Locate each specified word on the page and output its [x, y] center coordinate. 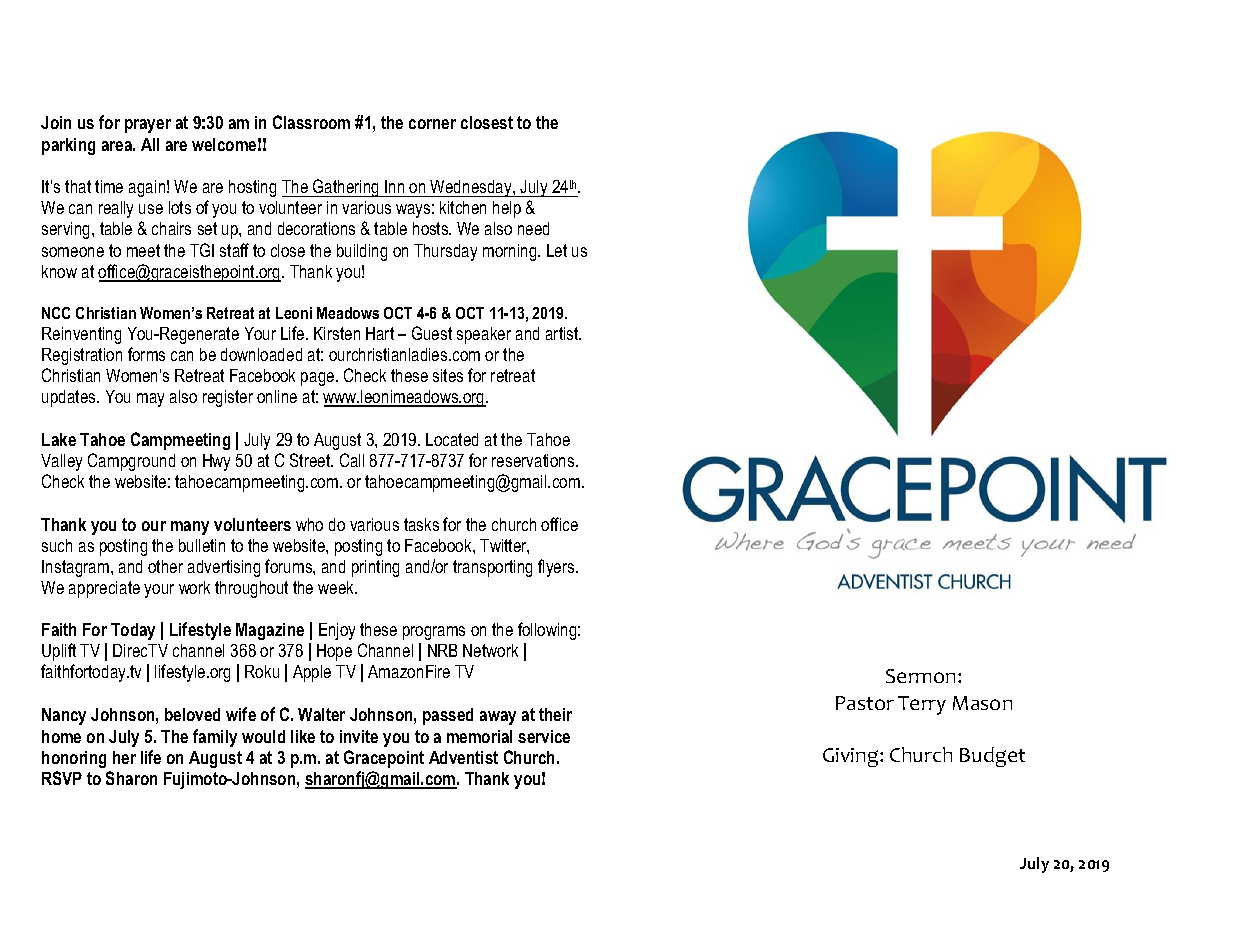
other [165, 566]
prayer [148, 126]
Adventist [463, 757]
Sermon [922, 676]
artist [563, 333]
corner [432, 124]
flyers [557, 568]
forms [146, 354]
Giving [852, 757]
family [215, 738]
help [507, 209]
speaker [484, 335]
